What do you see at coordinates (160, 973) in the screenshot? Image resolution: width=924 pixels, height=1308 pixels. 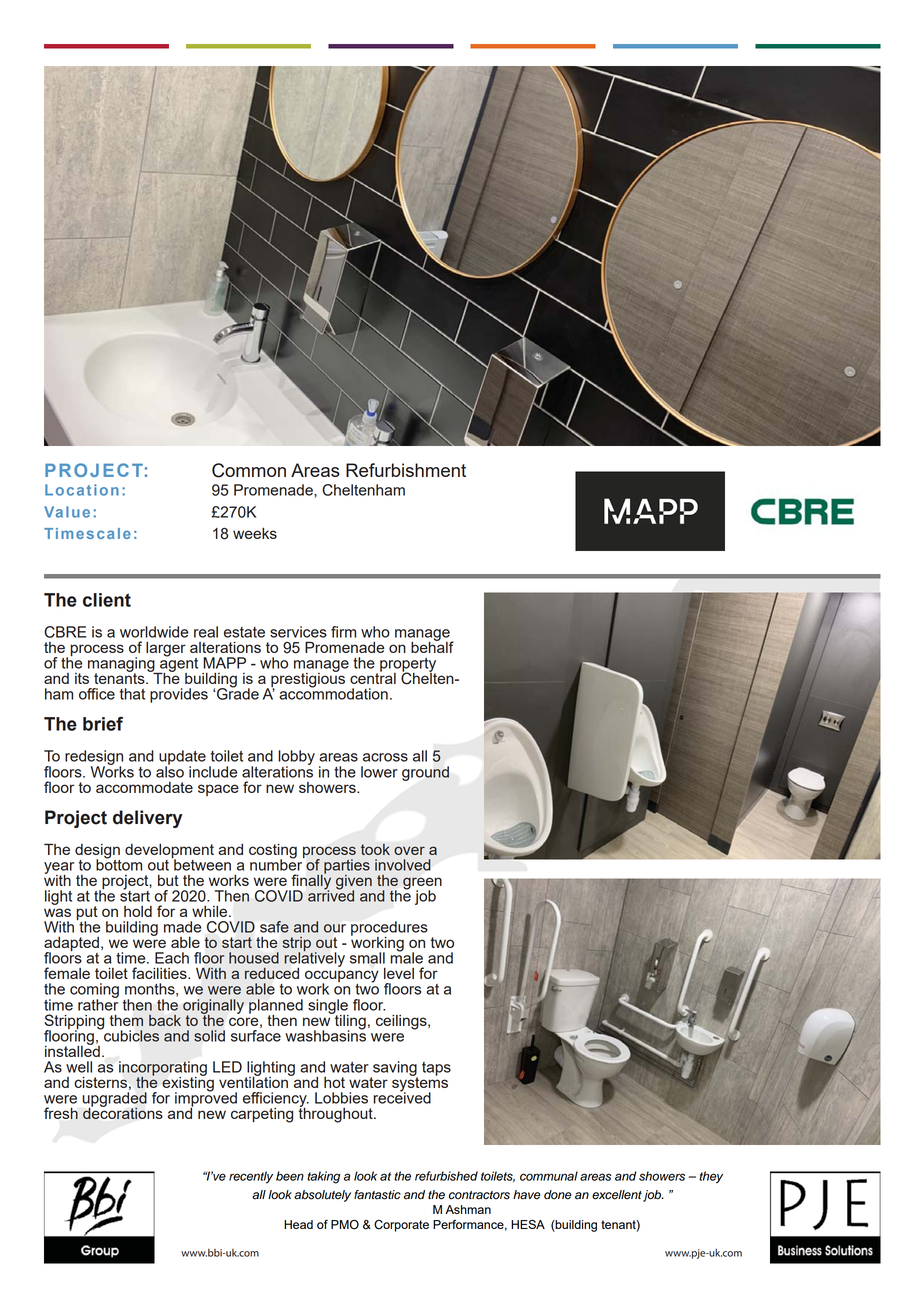 I see `facilities` at bounding box center [160, 973].
